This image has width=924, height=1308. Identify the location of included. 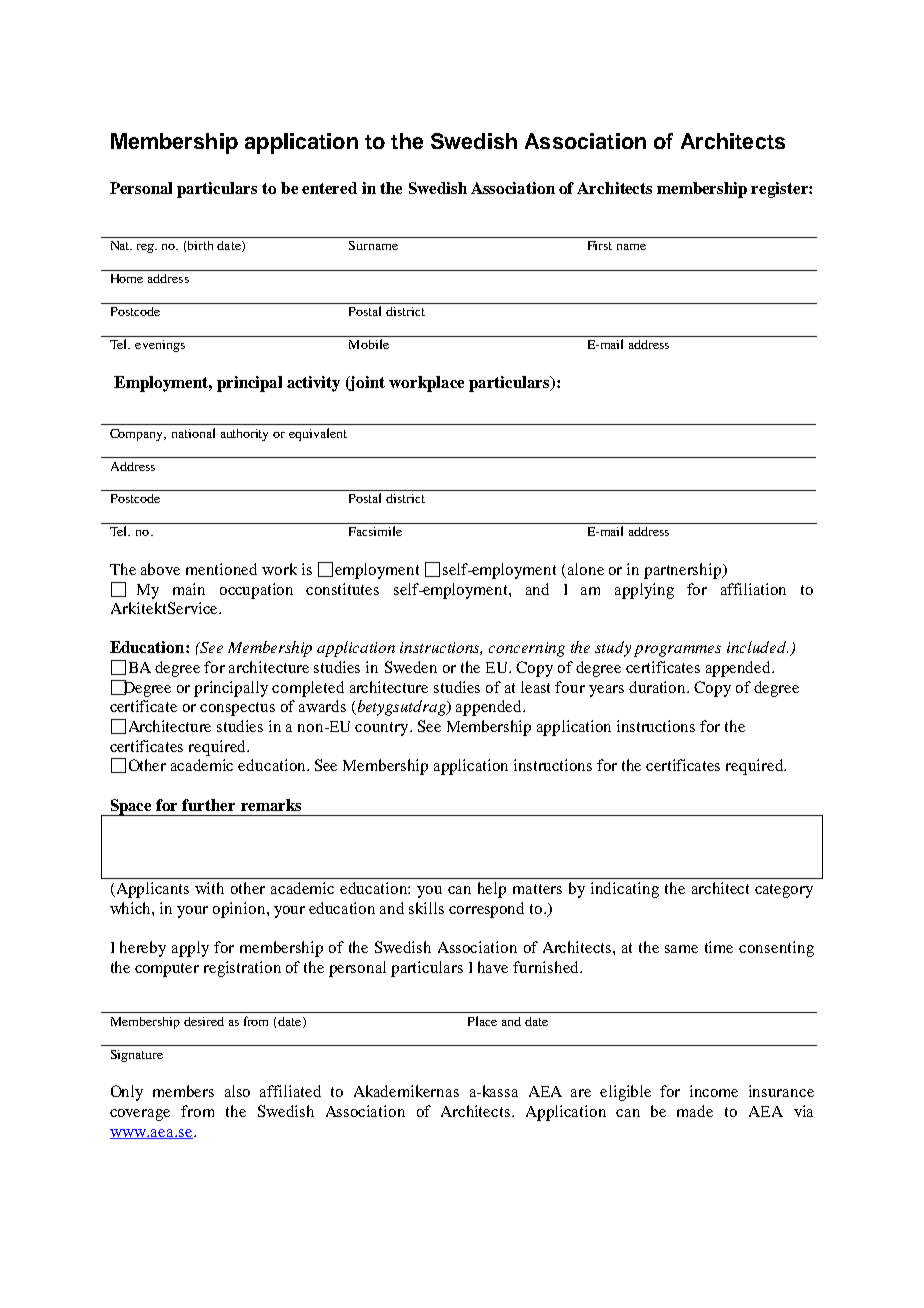
(757, 647).
